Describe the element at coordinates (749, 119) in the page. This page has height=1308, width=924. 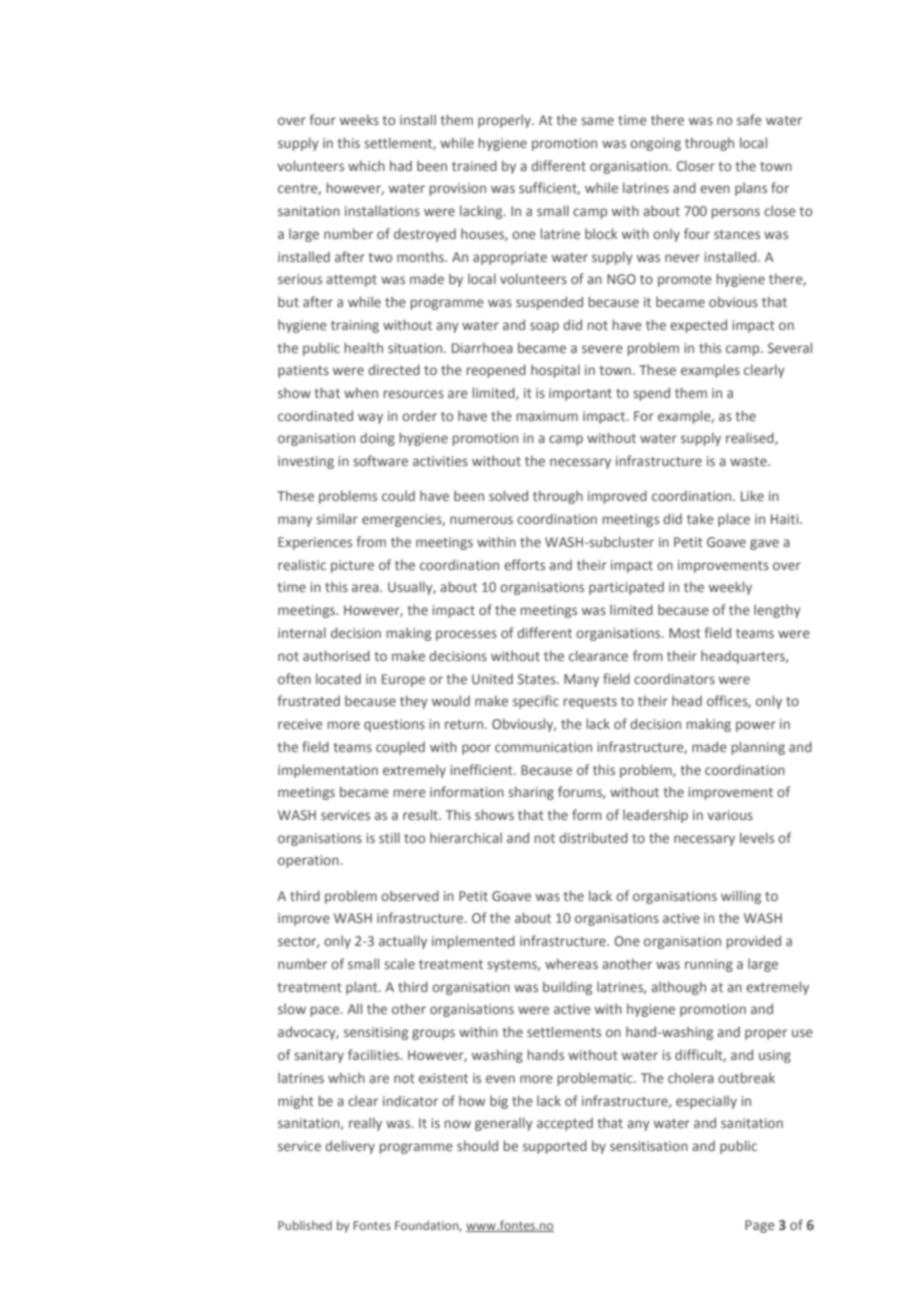
I see `safe` at that location.
